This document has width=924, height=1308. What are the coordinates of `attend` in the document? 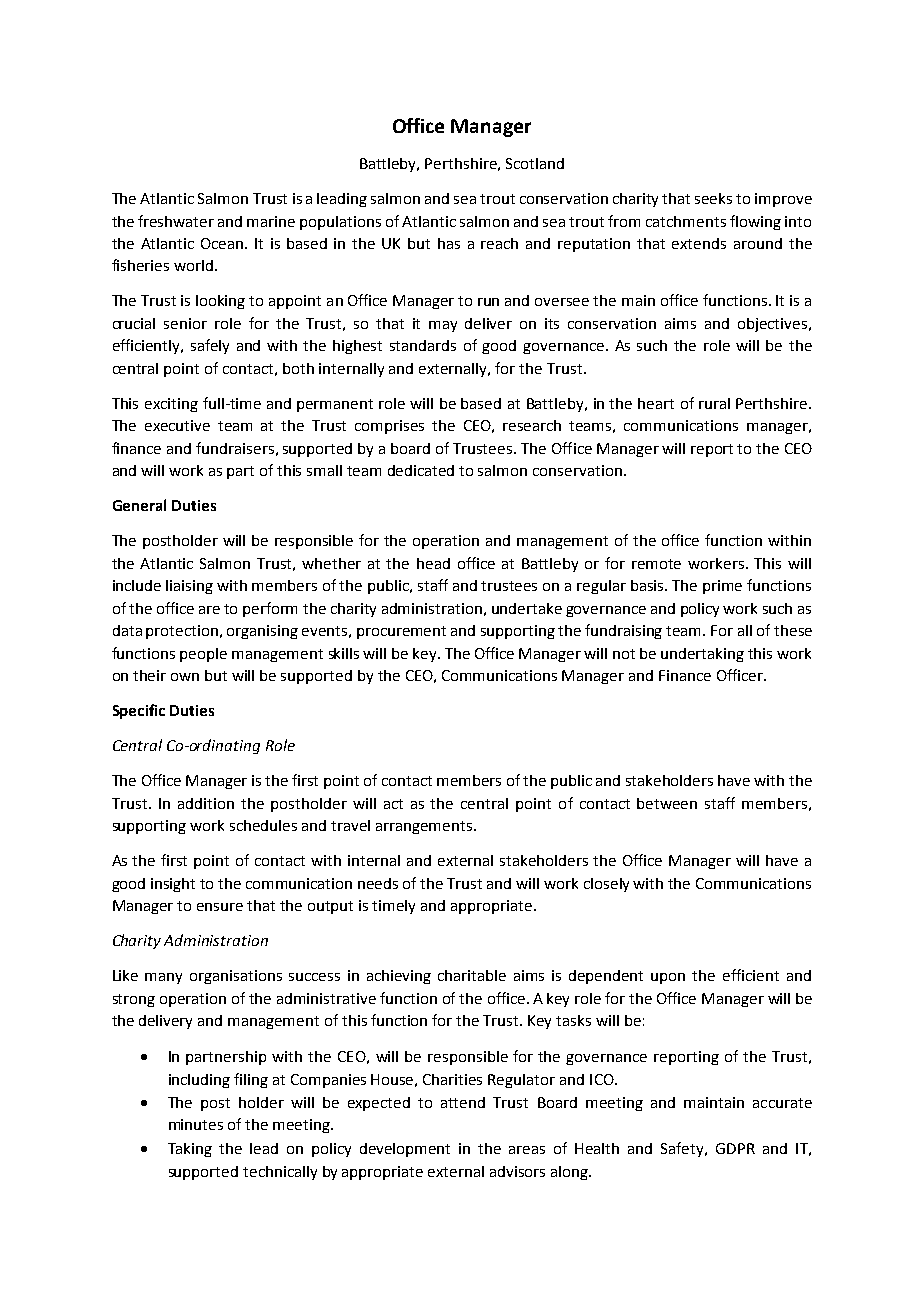 It's located at (463, 1102).
